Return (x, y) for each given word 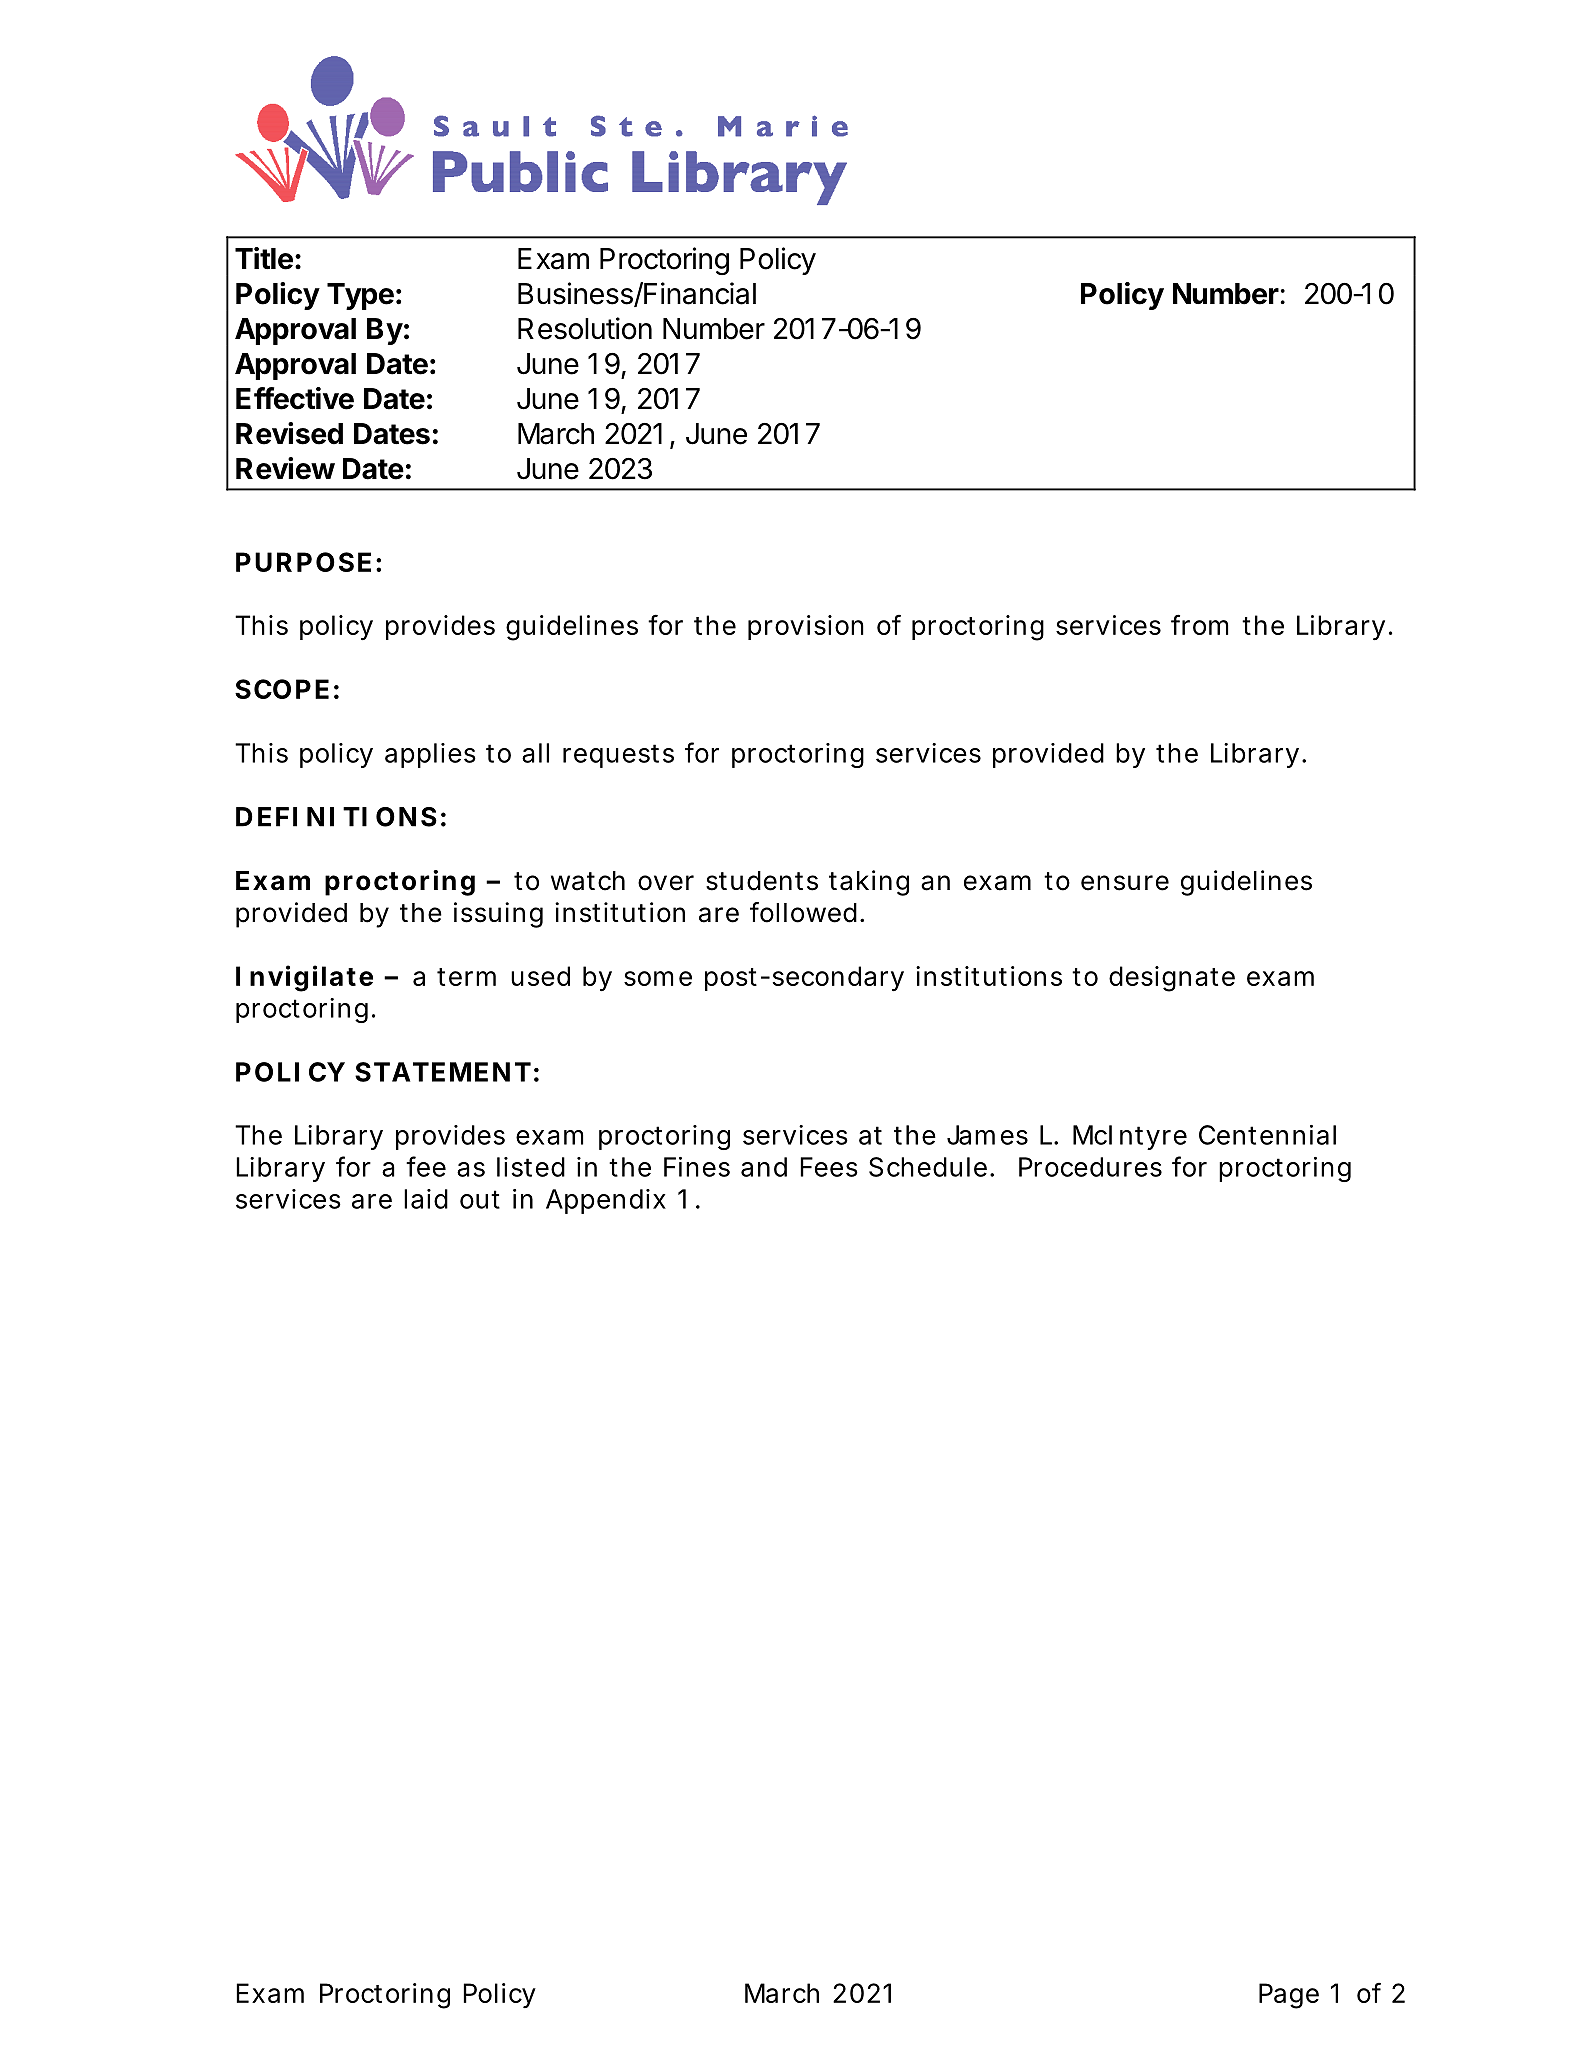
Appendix (606, 1201)
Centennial (1267, 1135)
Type (360, 296)
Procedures (1090, 1167)
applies (430, 755)
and (764, 1167)
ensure (1125, 883)
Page (1289, 1996)
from (1199, 624)
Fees (829, 1167)
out (480, 1199)
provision (806, 627)
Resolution (585, 328)
